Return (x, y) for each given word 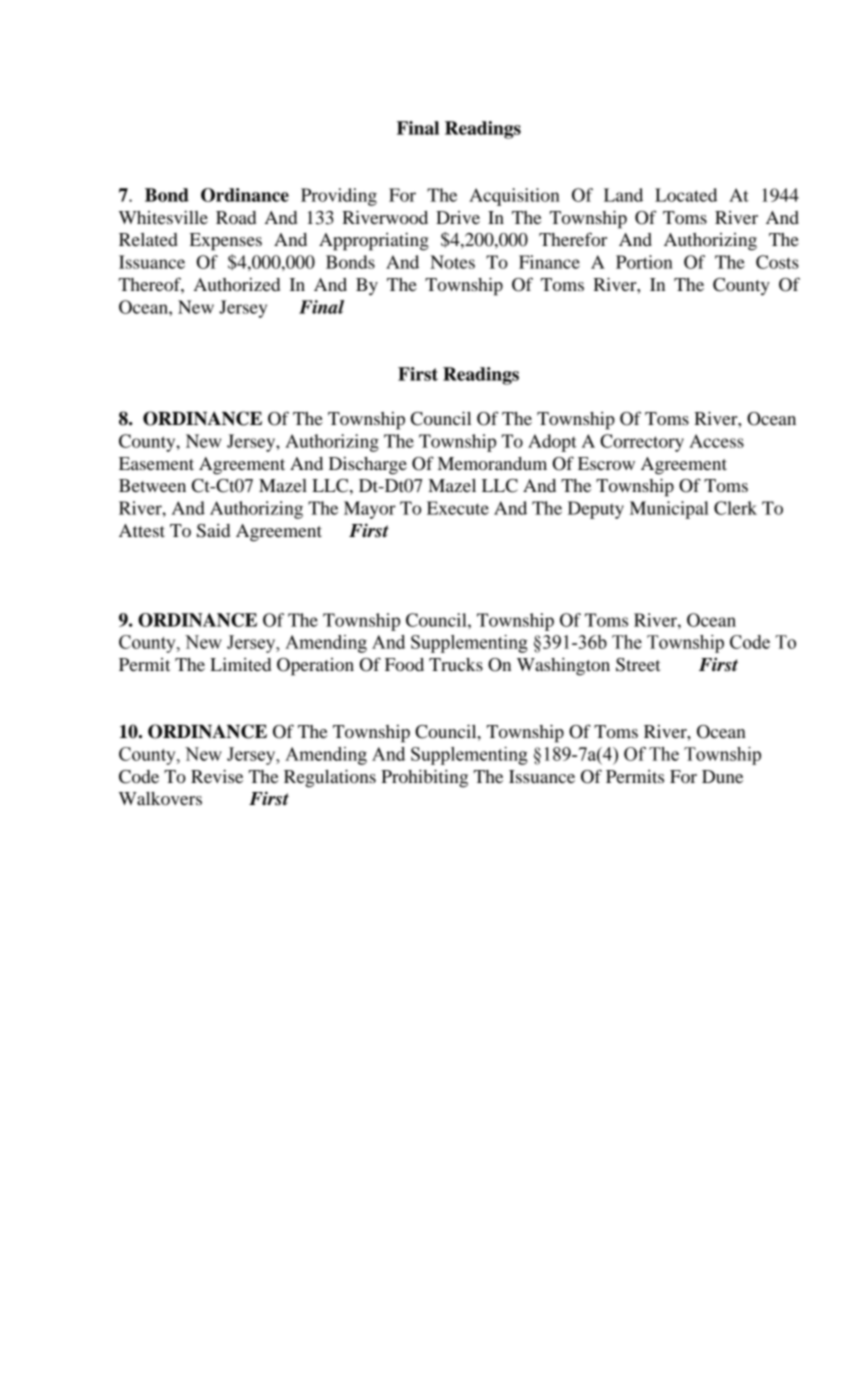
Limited (240, 664)
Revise (217, 776)
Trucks (456, 664)
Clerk (735, 508)
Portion (644, 262)
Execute (458, 508)
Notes (452, 262)
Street (638, 665)
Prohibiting (424, 778)
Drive (458, 217)
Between (152, 485)
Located (686, 195)
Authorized (237, 284)
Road (236, 217)
